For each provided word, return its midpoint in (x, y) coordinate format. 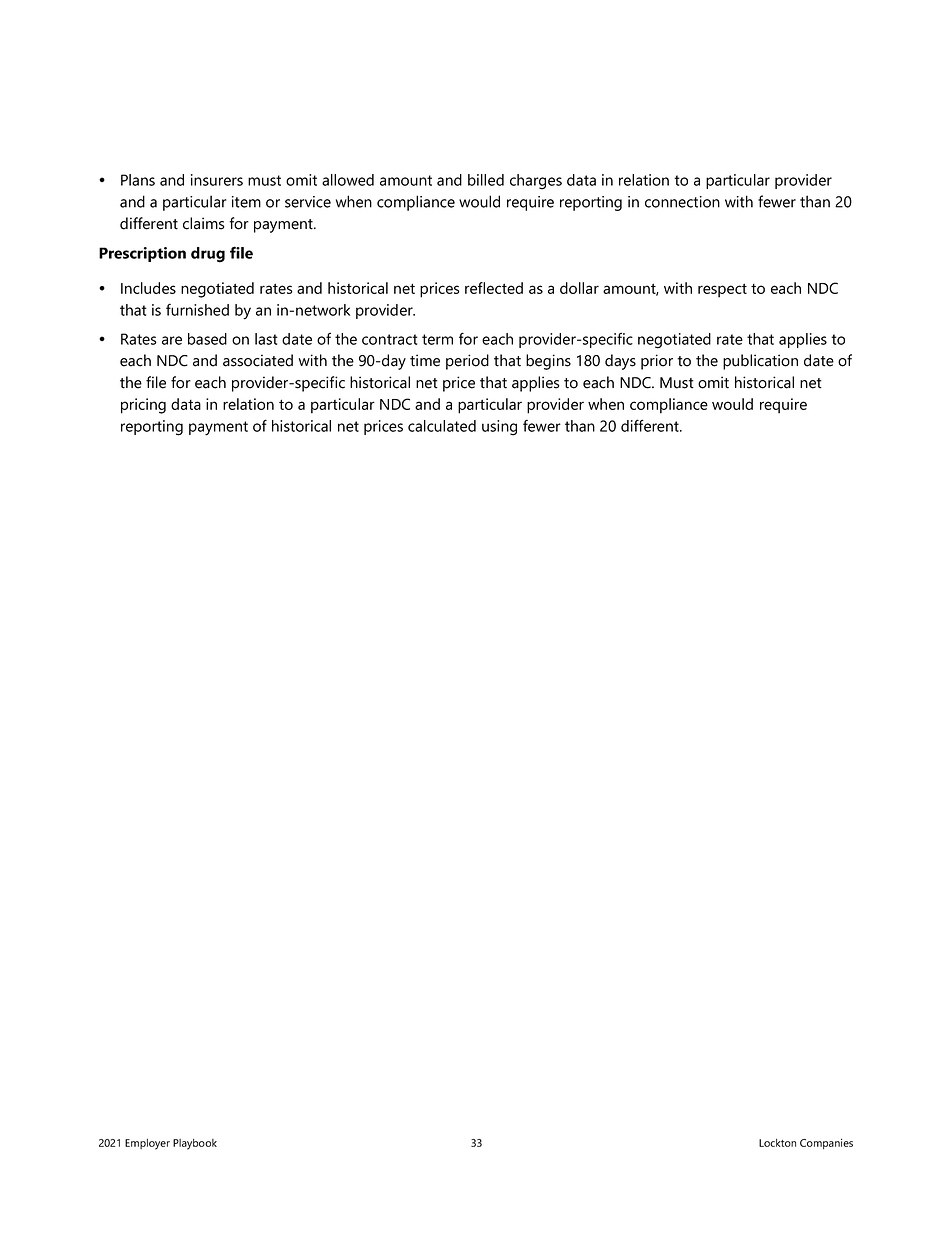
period (467, 362)
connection (682, 202)
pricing (143, 406)
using (499, 428)
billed (486, 180)
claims (203, 223)
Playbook (195, 1144)
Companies (826, 1144)
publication (760, 362)
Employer (147, 1144)
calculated (442, 426)
